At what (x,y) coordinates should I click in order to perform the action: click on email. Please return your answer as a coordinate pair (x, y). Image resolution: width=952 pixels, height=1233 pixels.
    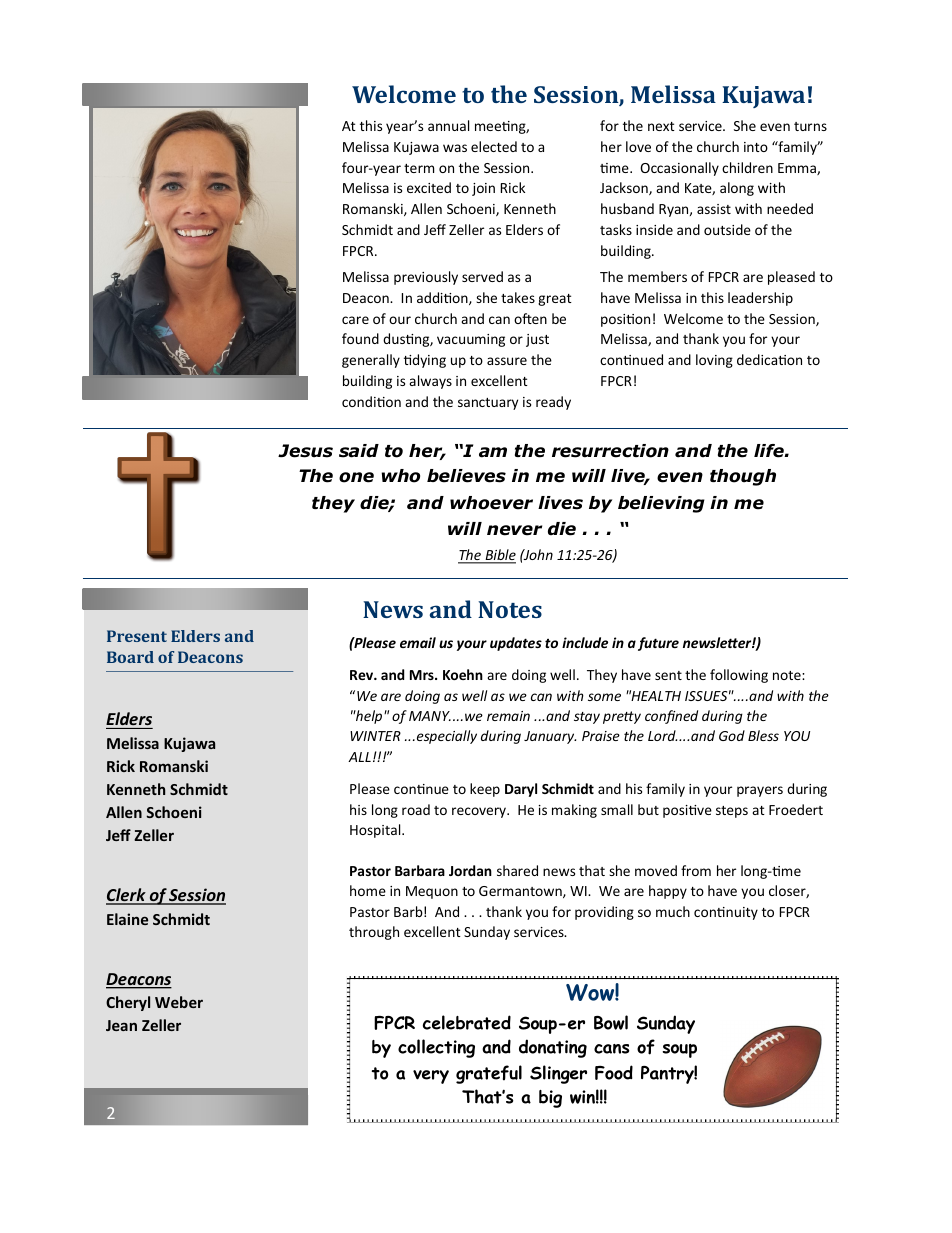
    Looking at the image, I should click on (418, 642).
